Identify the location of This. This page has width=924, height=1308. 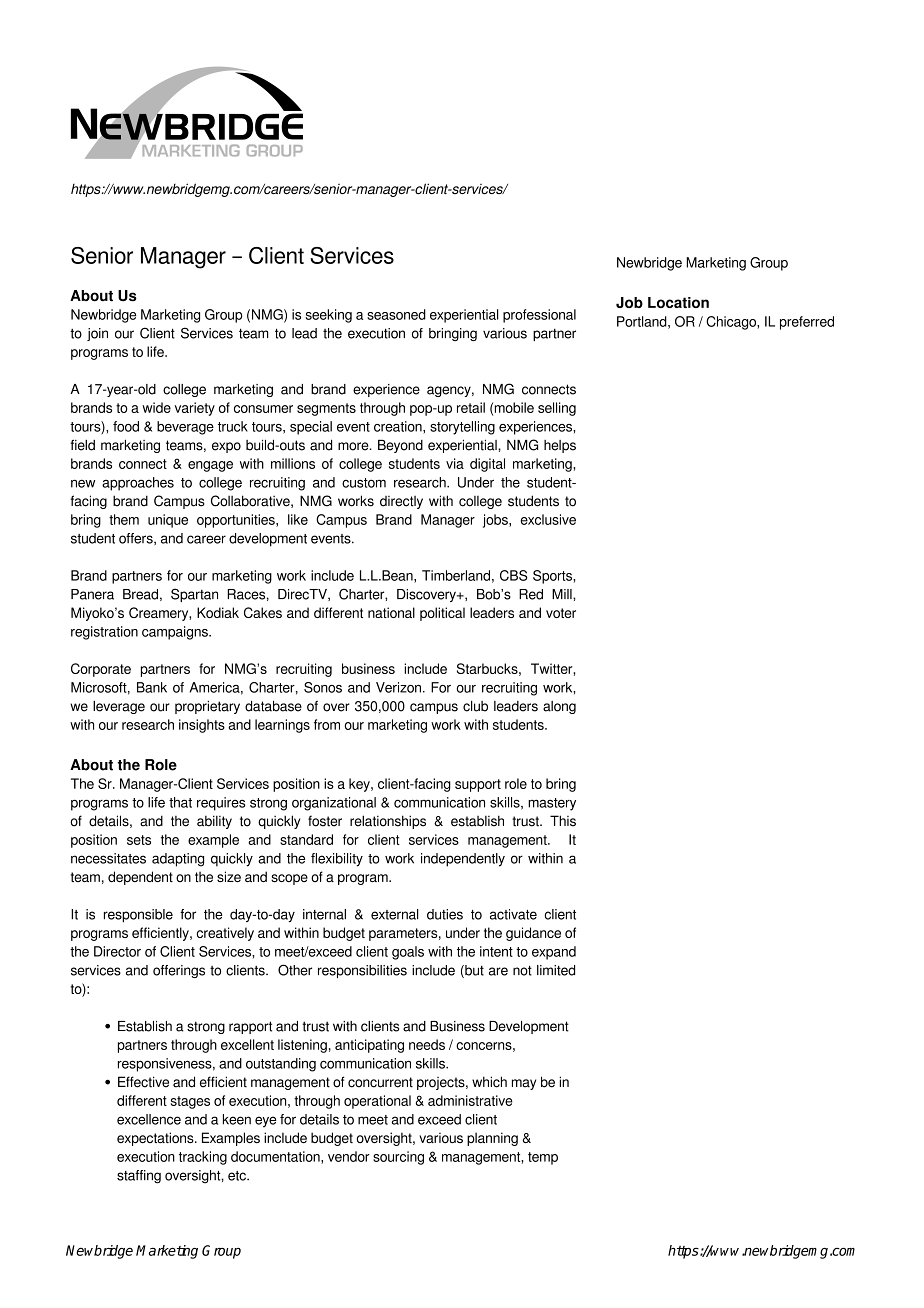
(563, 821).
